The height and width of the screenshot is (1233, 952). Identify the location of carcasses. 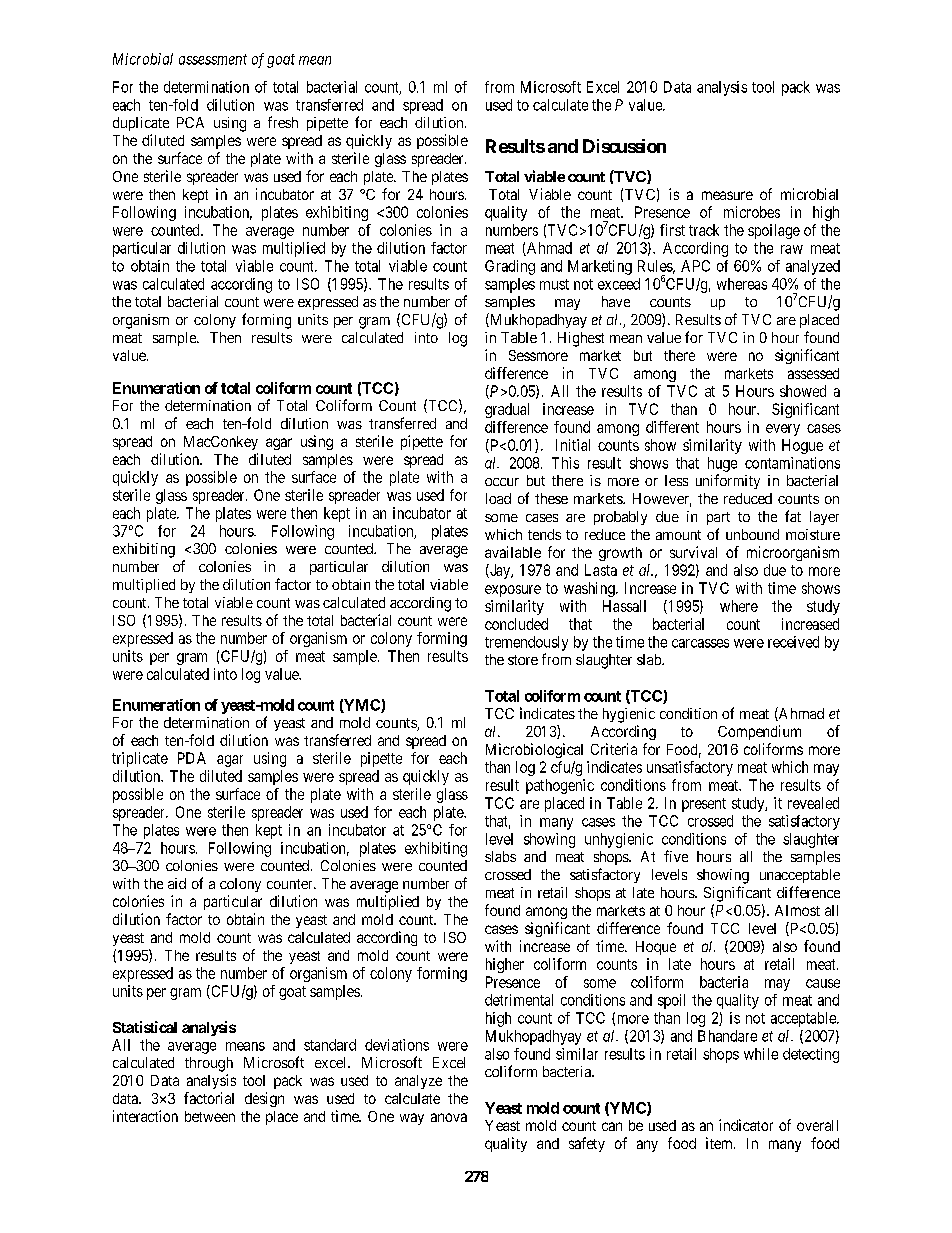
(700, 643).
